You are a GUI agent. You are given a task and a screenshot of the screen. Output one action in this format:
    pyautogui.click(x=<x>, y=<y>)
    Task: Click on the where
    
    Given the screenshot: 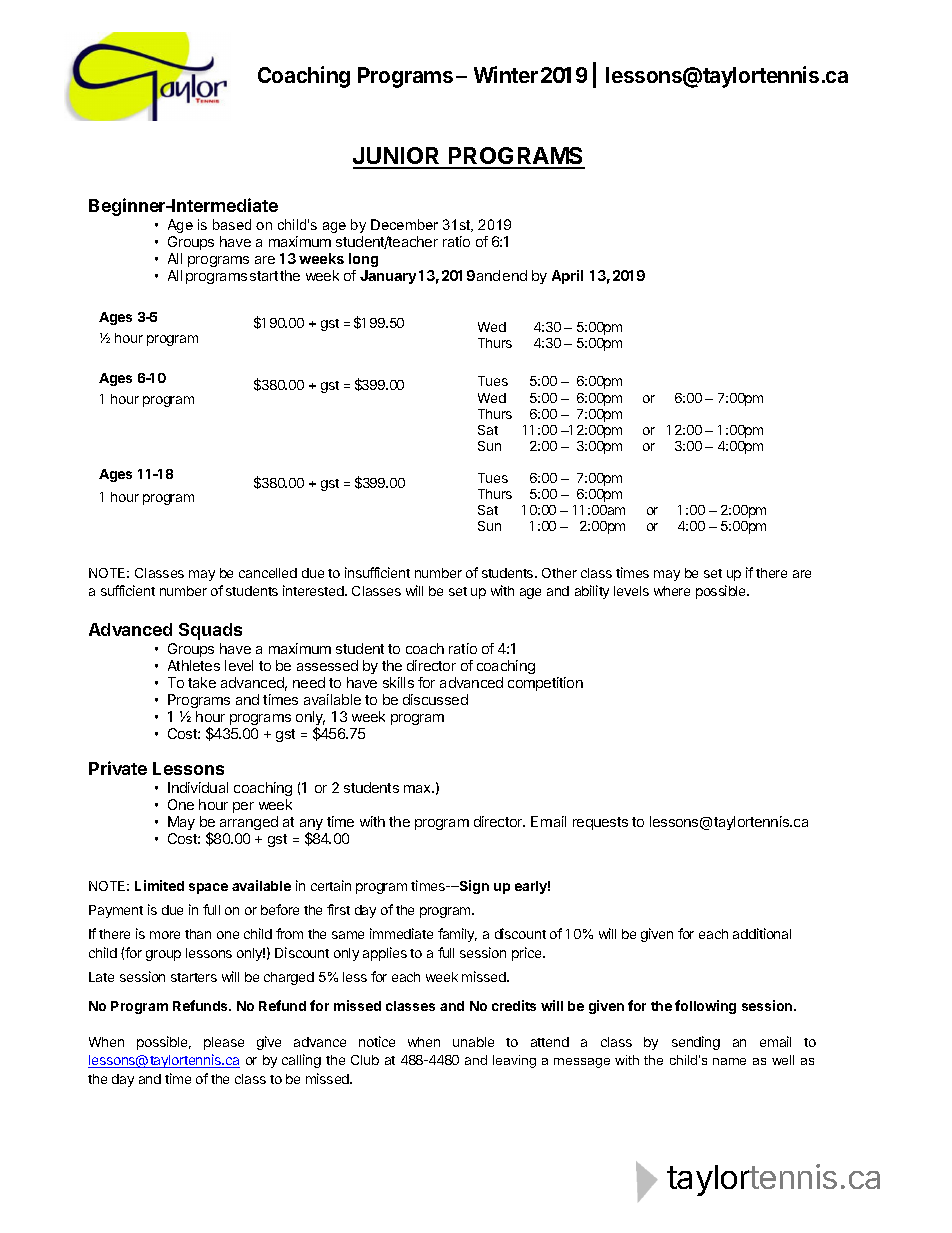 What is the action you would take?
    pyautogui.click(x=672, y=591)
